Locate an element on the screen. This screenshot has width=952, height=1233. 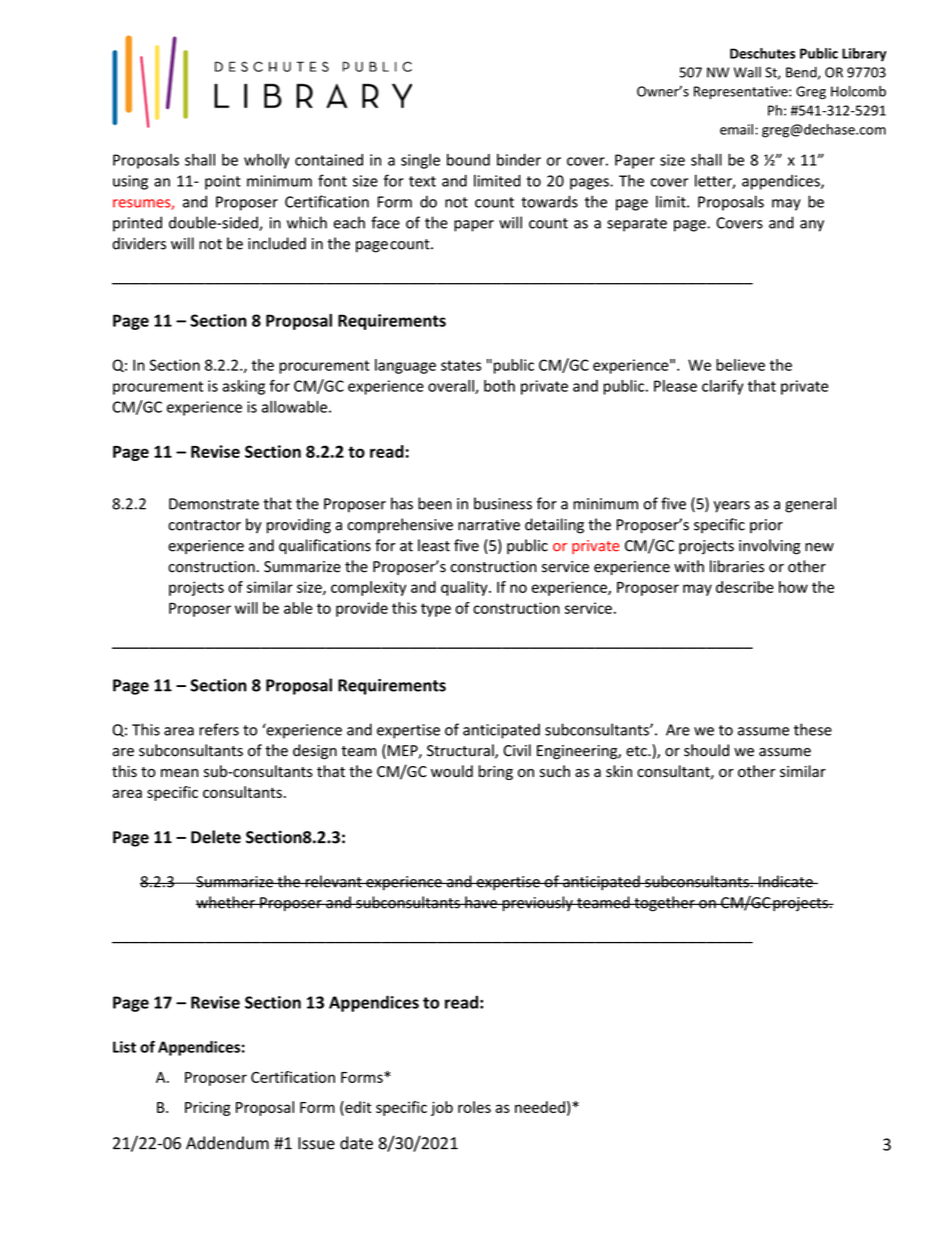
Pricing is located at coordinates (208, 1108).
